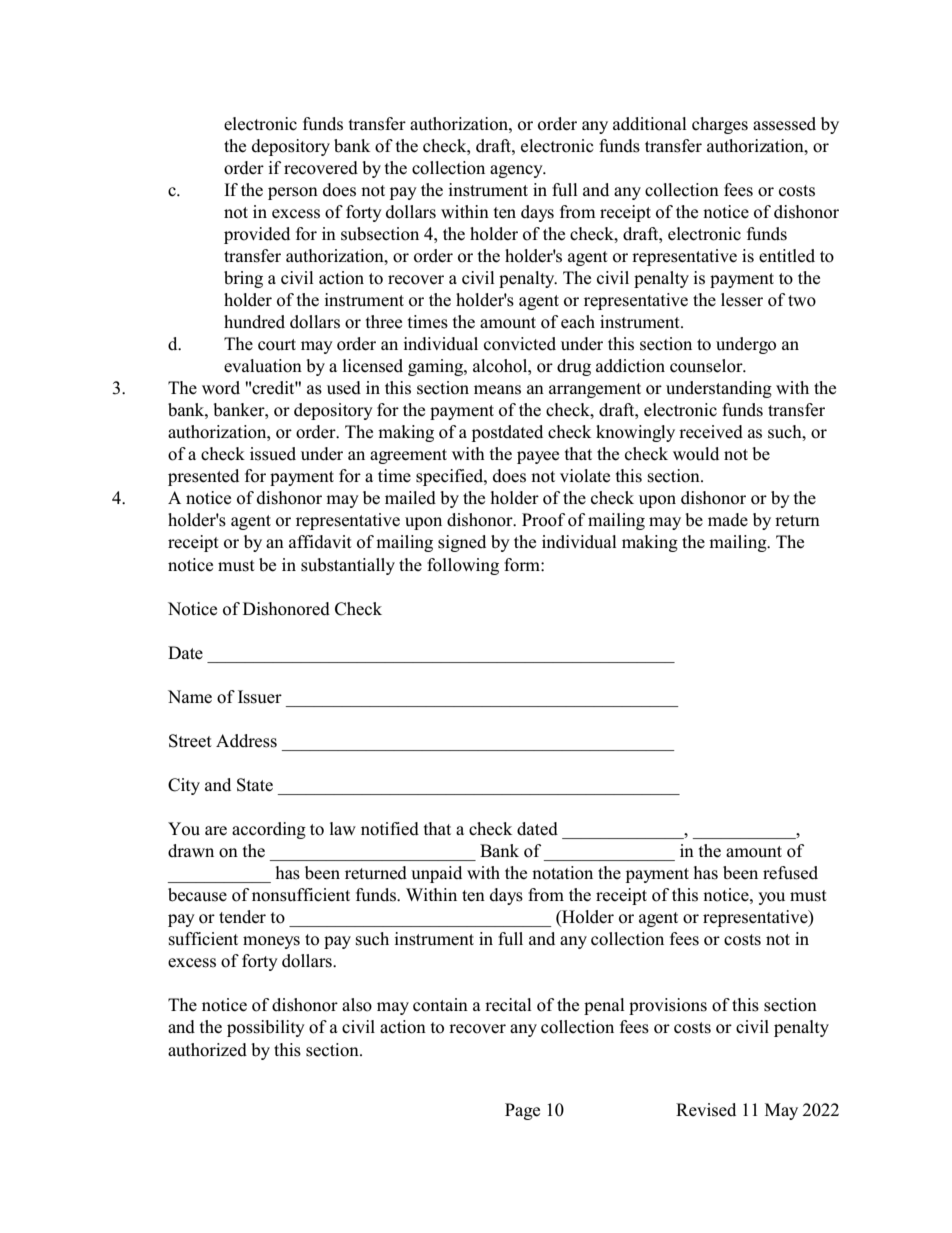  Describe the element at coordinates (293, 193) in the image. I see `person` at that location.
